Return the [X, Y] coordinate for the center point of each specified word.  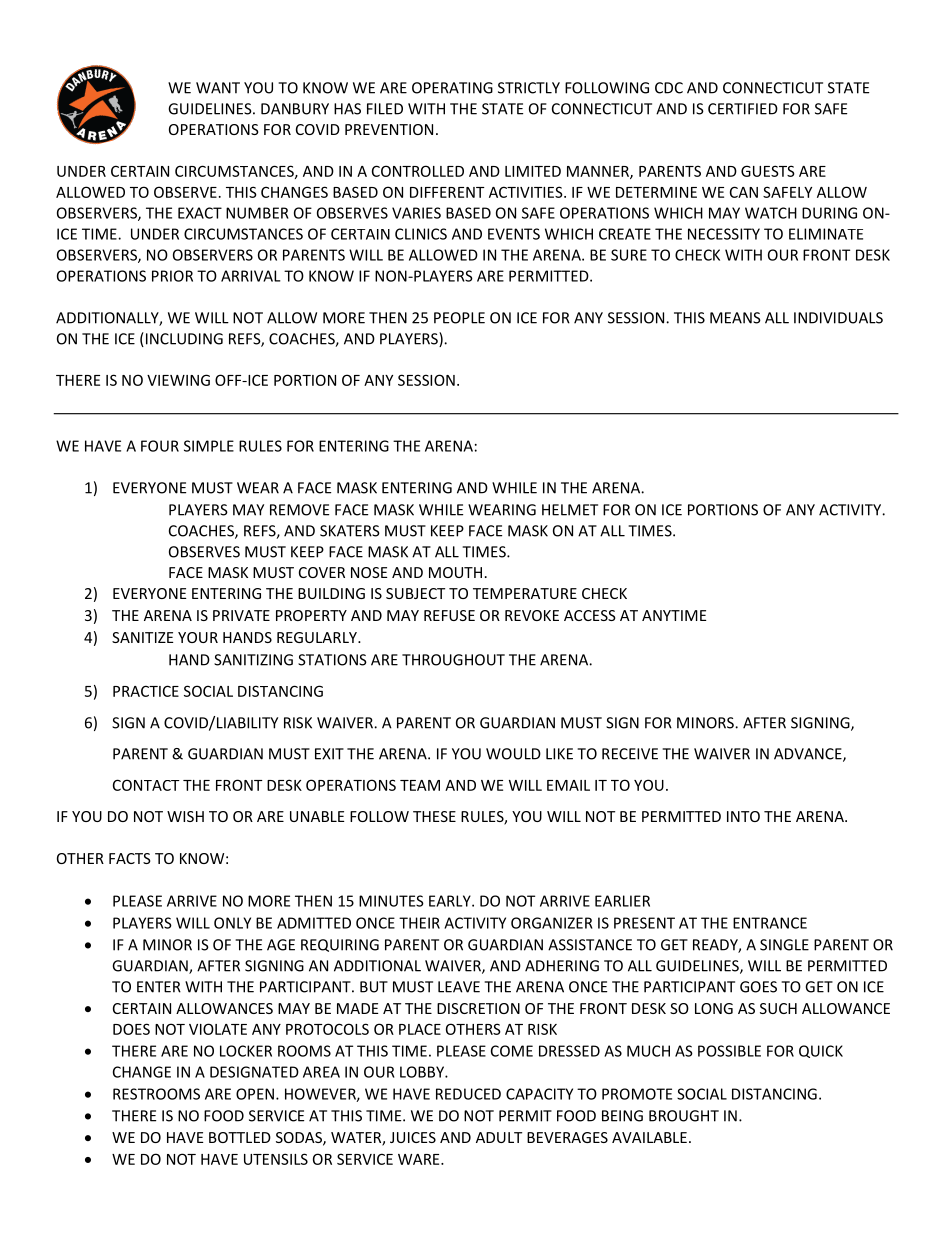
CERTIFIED [743, 109]
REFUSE [449, 615]
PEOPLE [459, 318]
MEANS [735, 318]
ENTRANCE [770, 923]
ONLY [232, 923]
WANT [218, 88]
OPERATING [452, 88]
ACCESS [590, 615]
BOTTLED [240, 1137]
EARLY [451, 901]
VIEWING [178, 380]
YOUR [198, 637]
